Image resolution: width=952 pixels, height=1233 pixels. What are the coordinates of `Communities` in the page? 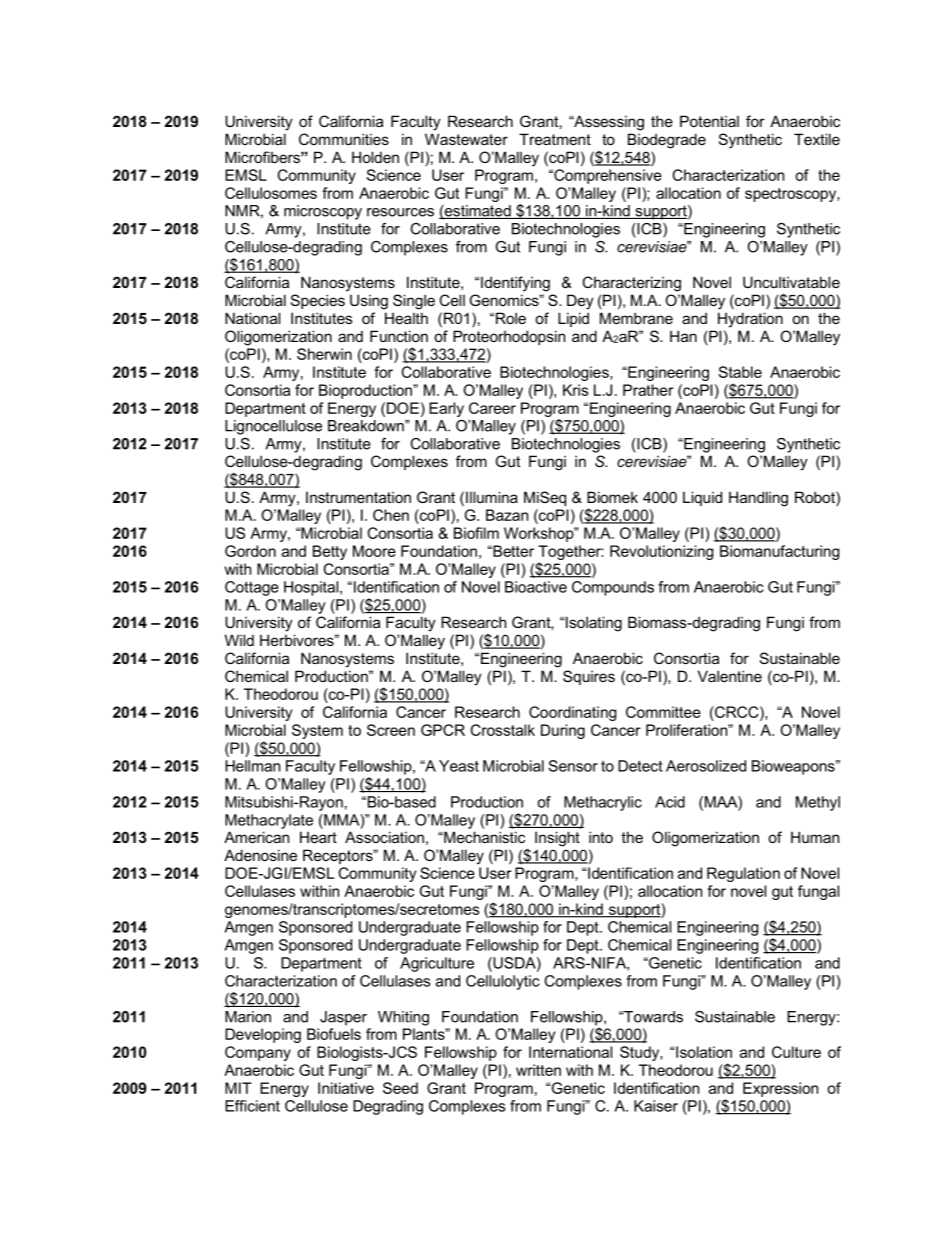 It's located at (344, 139).
